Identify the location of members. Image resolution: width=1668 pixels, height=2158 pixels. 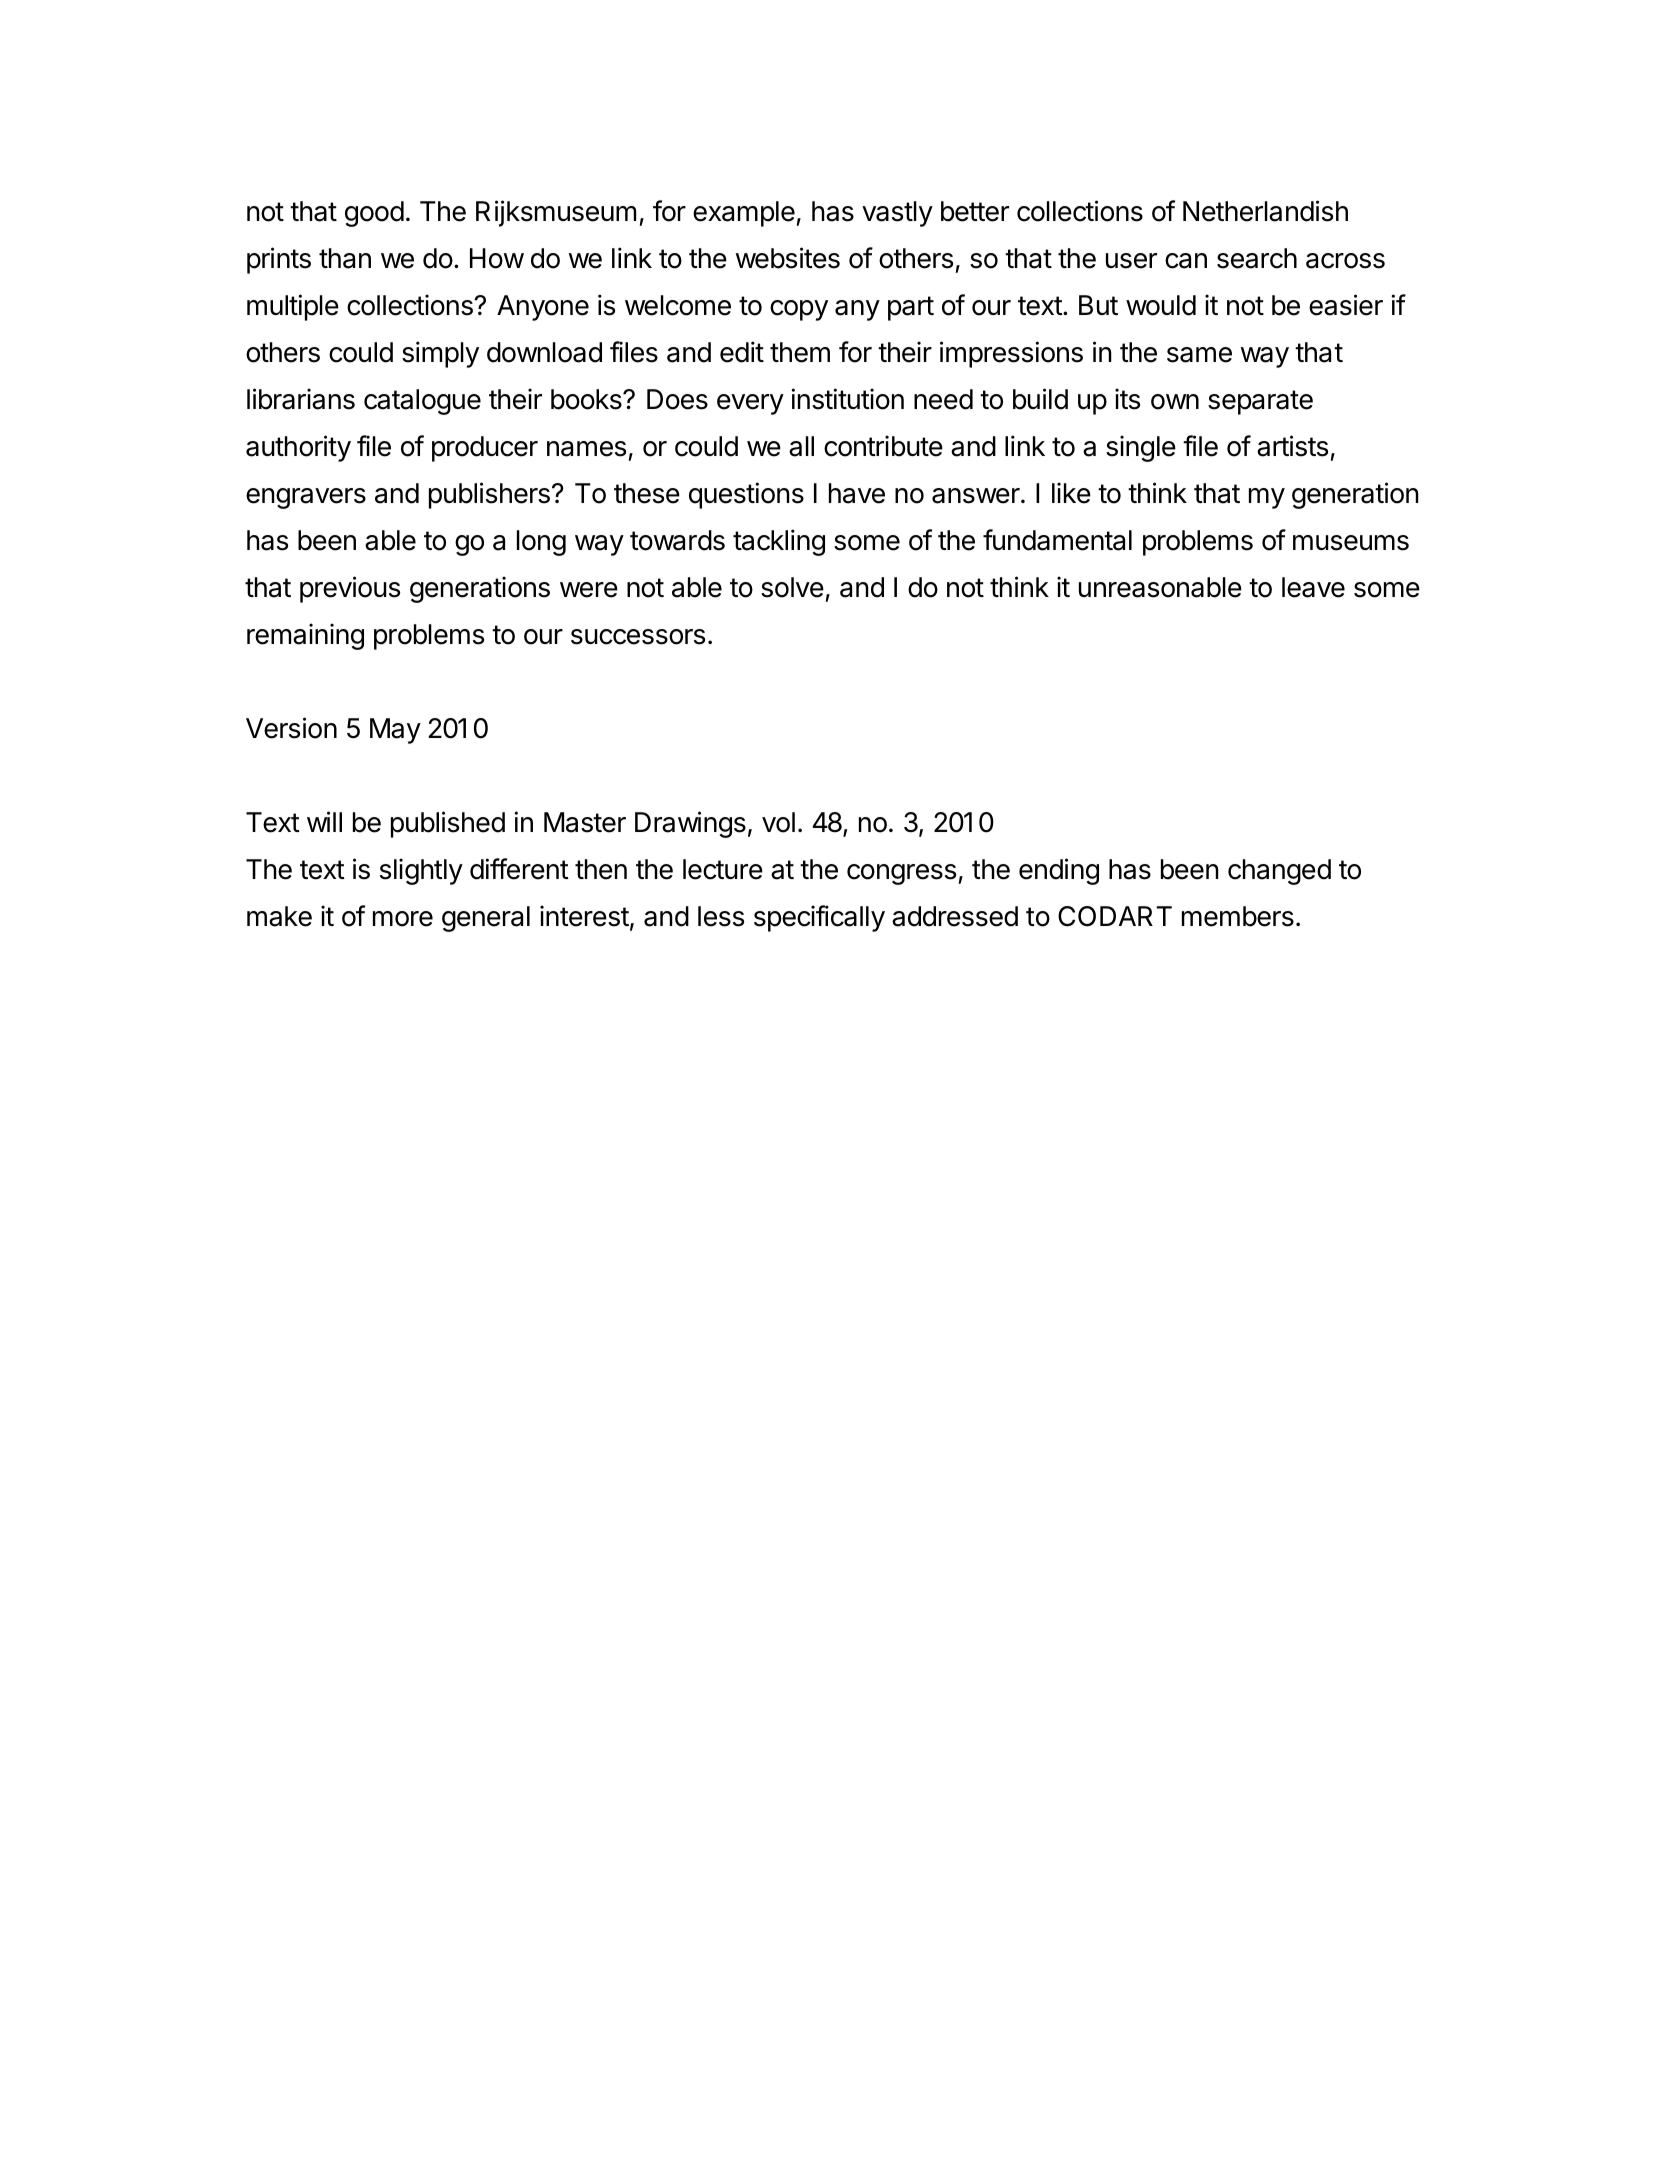
(1238, 916).
